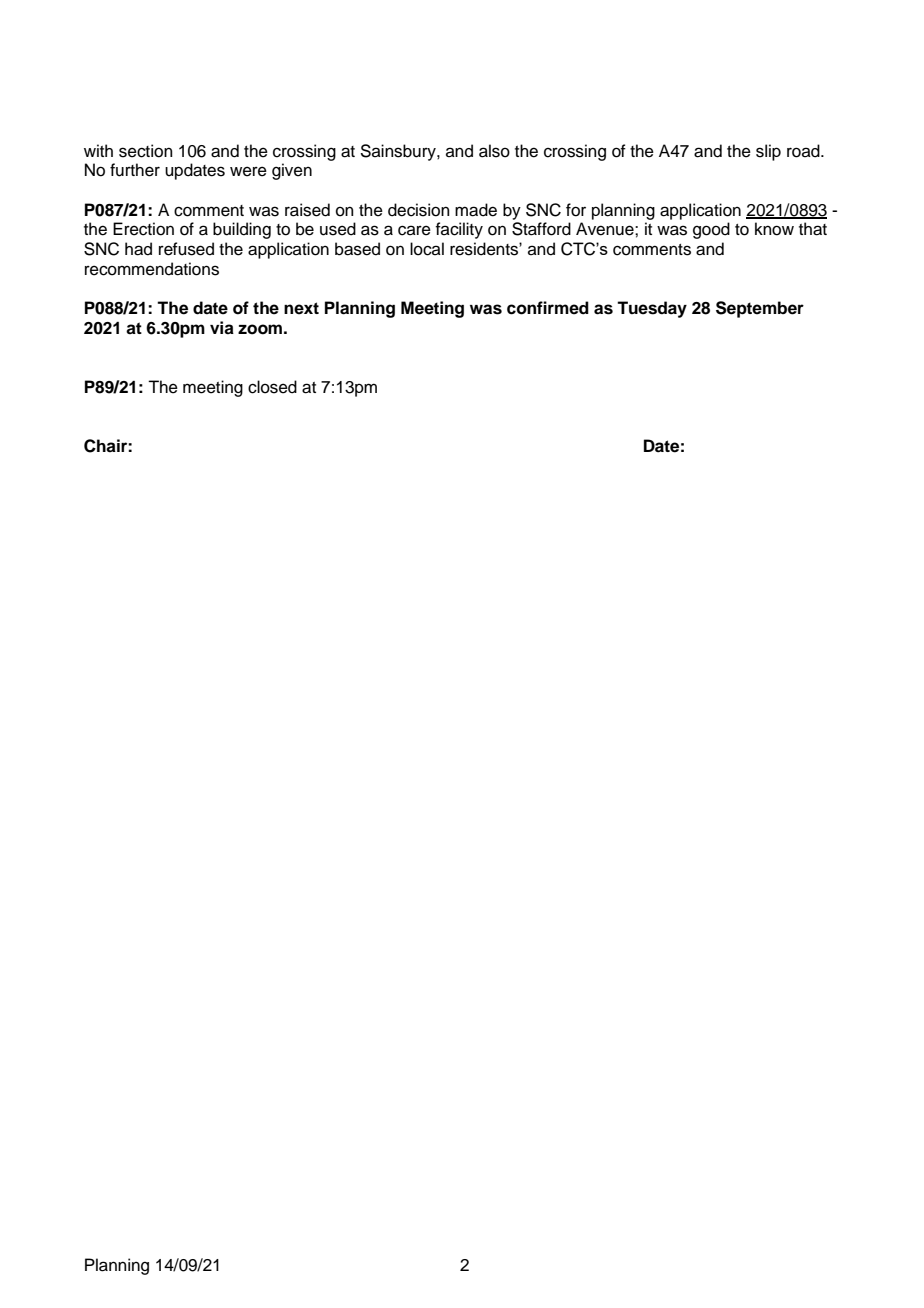  I want to click on via, so click(222, 328).
